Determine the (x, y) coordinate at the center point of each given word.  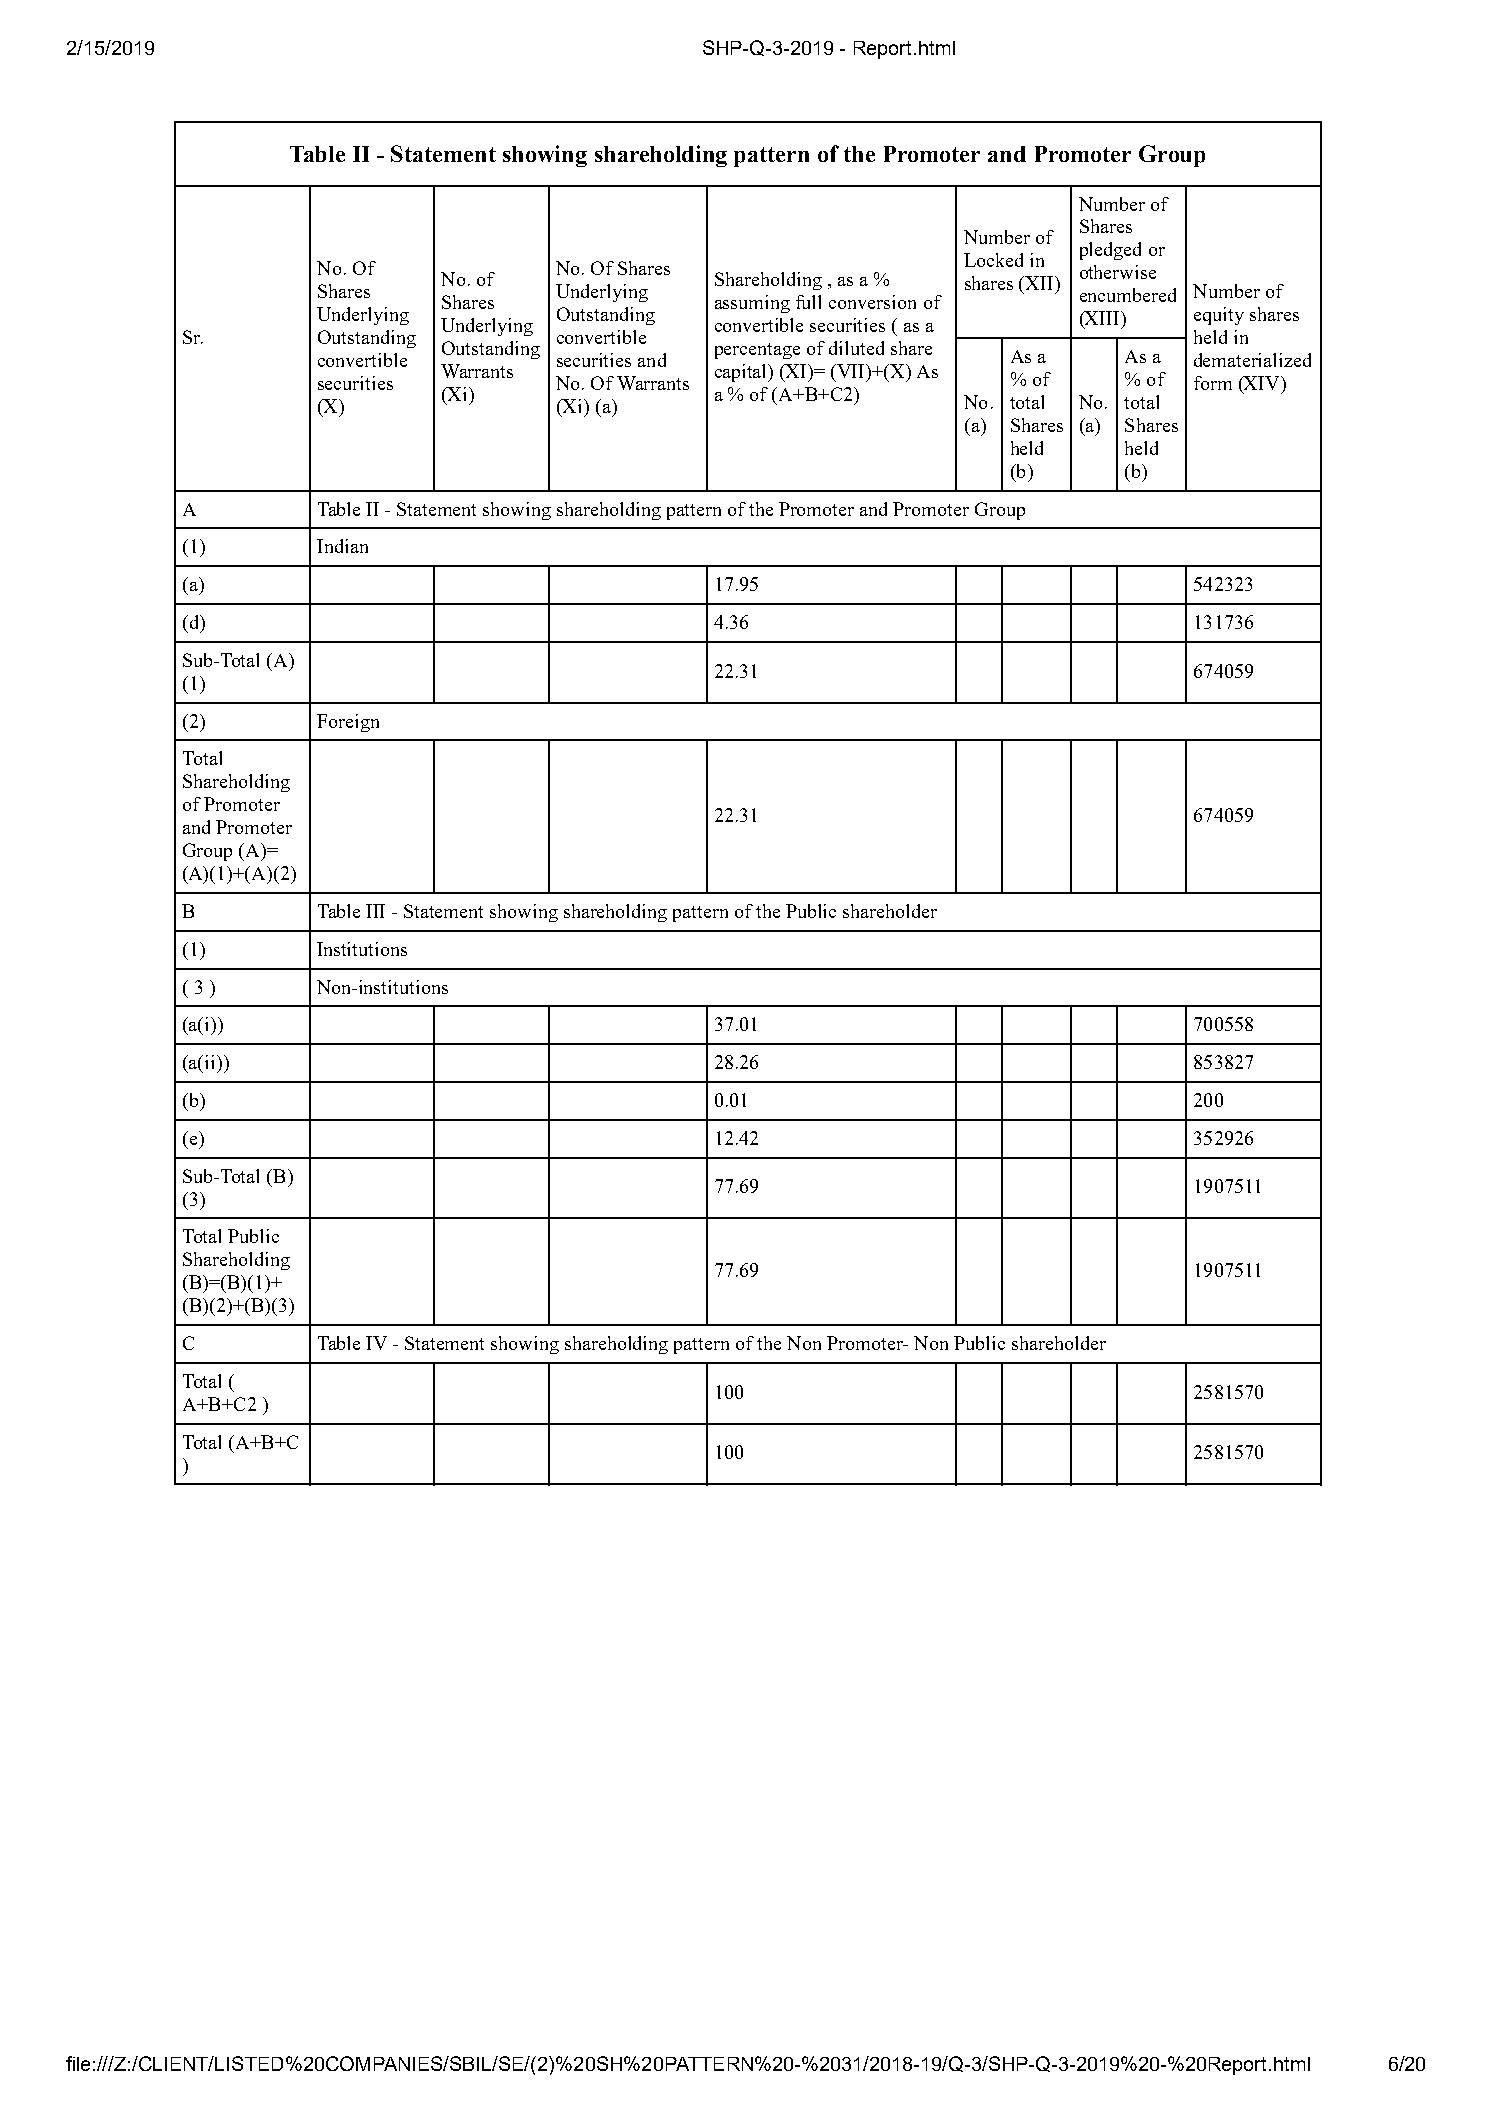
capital (742, 373)
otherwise (1118, 272)
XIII (1102, 319)
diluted (856, 348)
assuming (752, 304)
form (1213, 383)
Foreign (348, 723)
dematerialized (1252, 360)
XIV (1262, 384)
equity (1219, 316)
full (808, 302)
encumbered (1128, 295)
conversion (872, 302)
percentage (757, 351)
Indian (342, 546)
